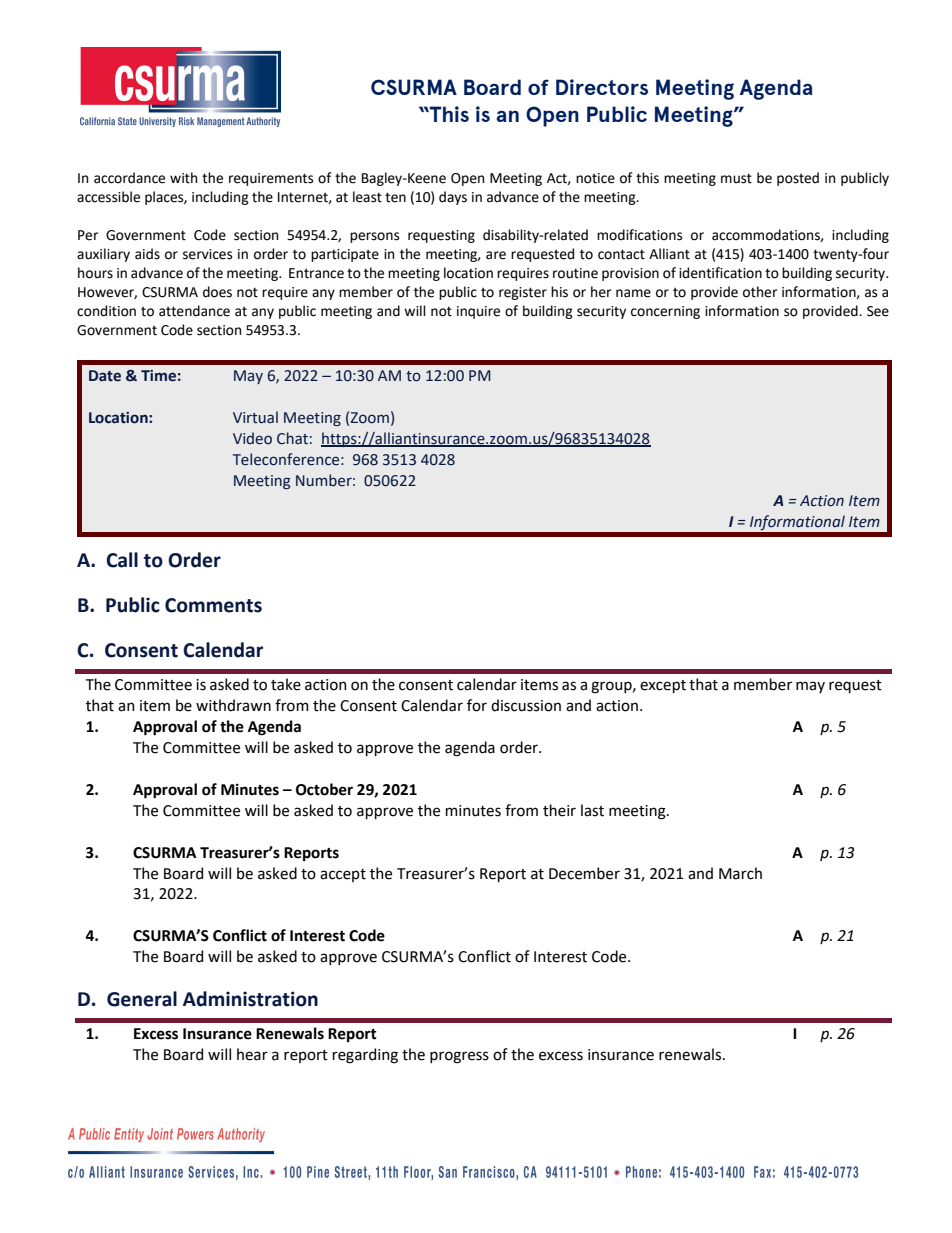  I want to click on See, so click(878, 311).
